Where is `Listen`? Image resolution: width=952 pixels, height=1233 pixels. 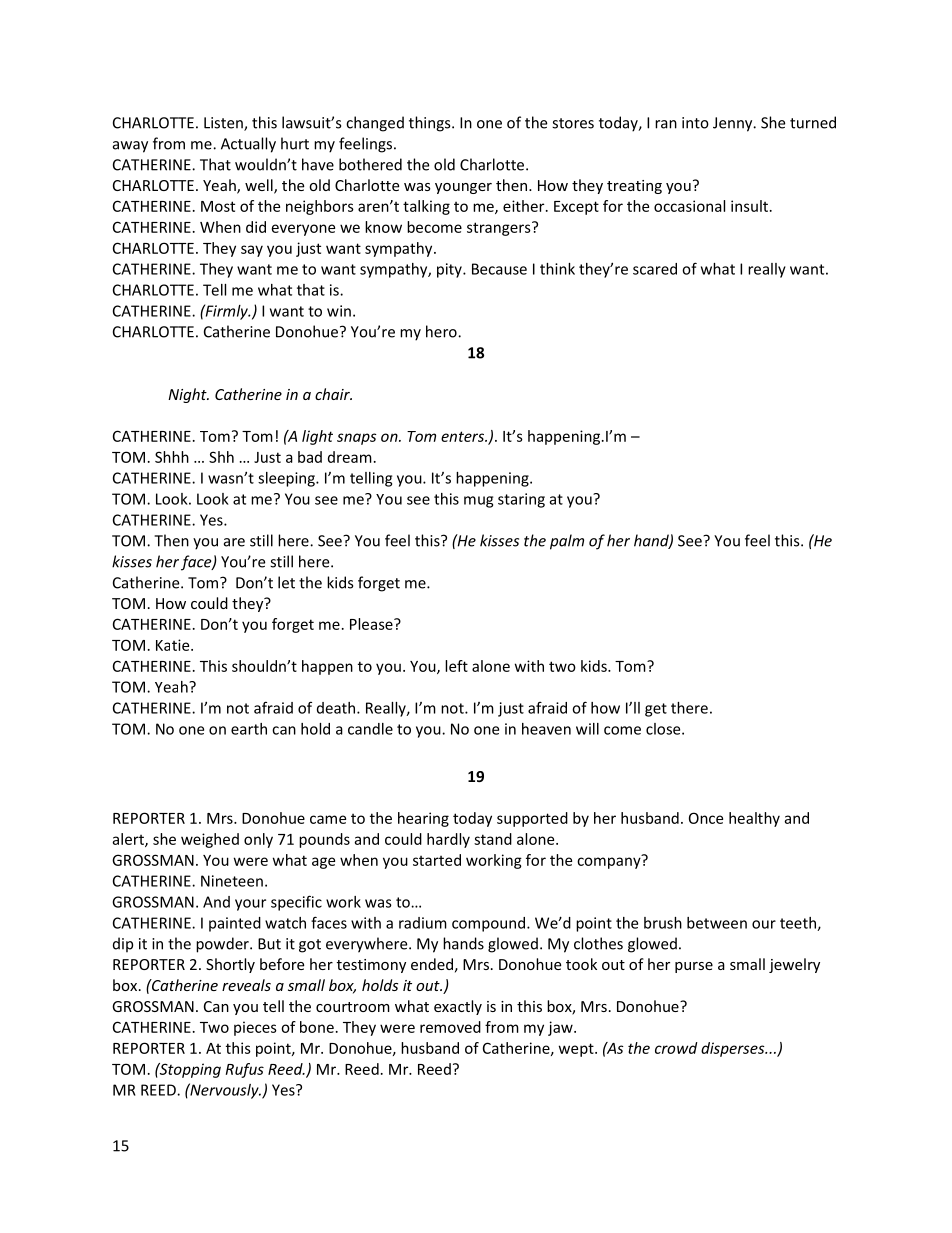
Listen is located at coordinates (224, 124).
